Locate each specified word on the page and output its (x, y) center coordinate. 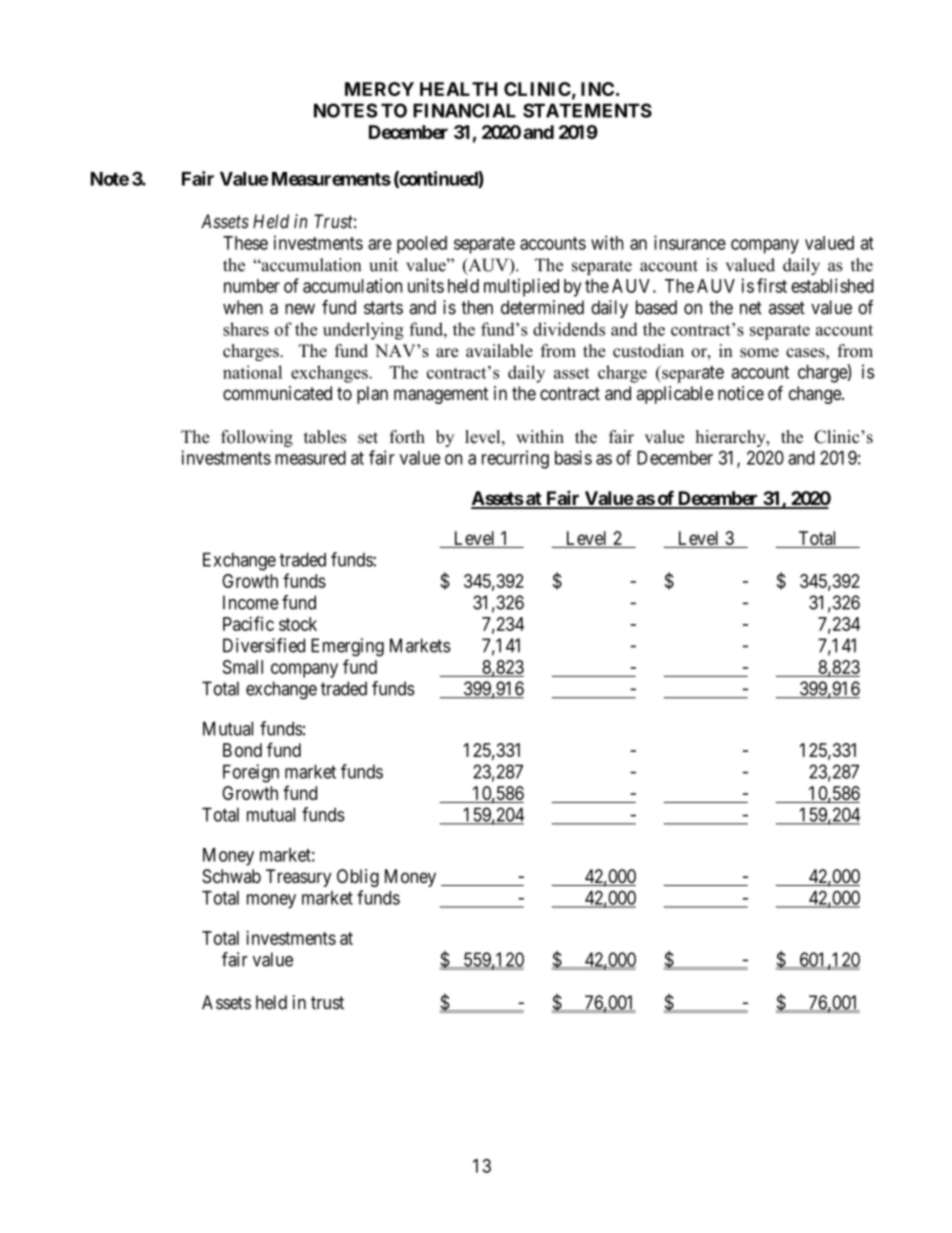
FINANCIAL (464, 110)
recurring (515, 459)
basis (573, 457)
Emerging (347, 647)
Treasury (298, 878)
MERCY (379, 89)
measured (310, 458)
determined (542, 307)
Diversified (264, 645)
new (300, 309)
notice (741, 393)
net (751, 308)
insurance (690, 242)
